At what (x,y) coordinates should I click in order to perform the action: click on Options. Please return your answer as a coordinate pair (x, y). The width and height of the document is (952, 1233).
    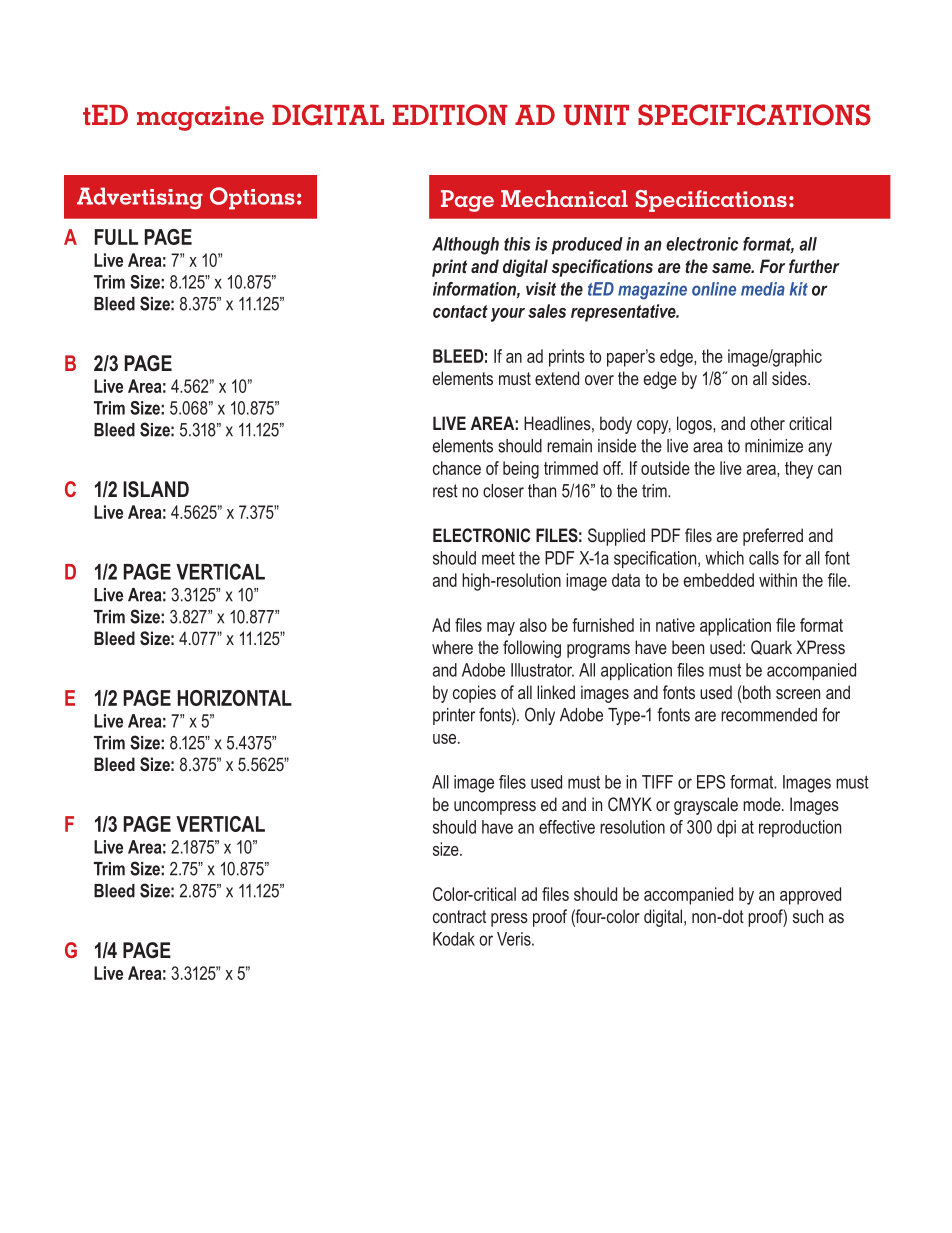
    Looking at the image, I should click on (252, 198).
